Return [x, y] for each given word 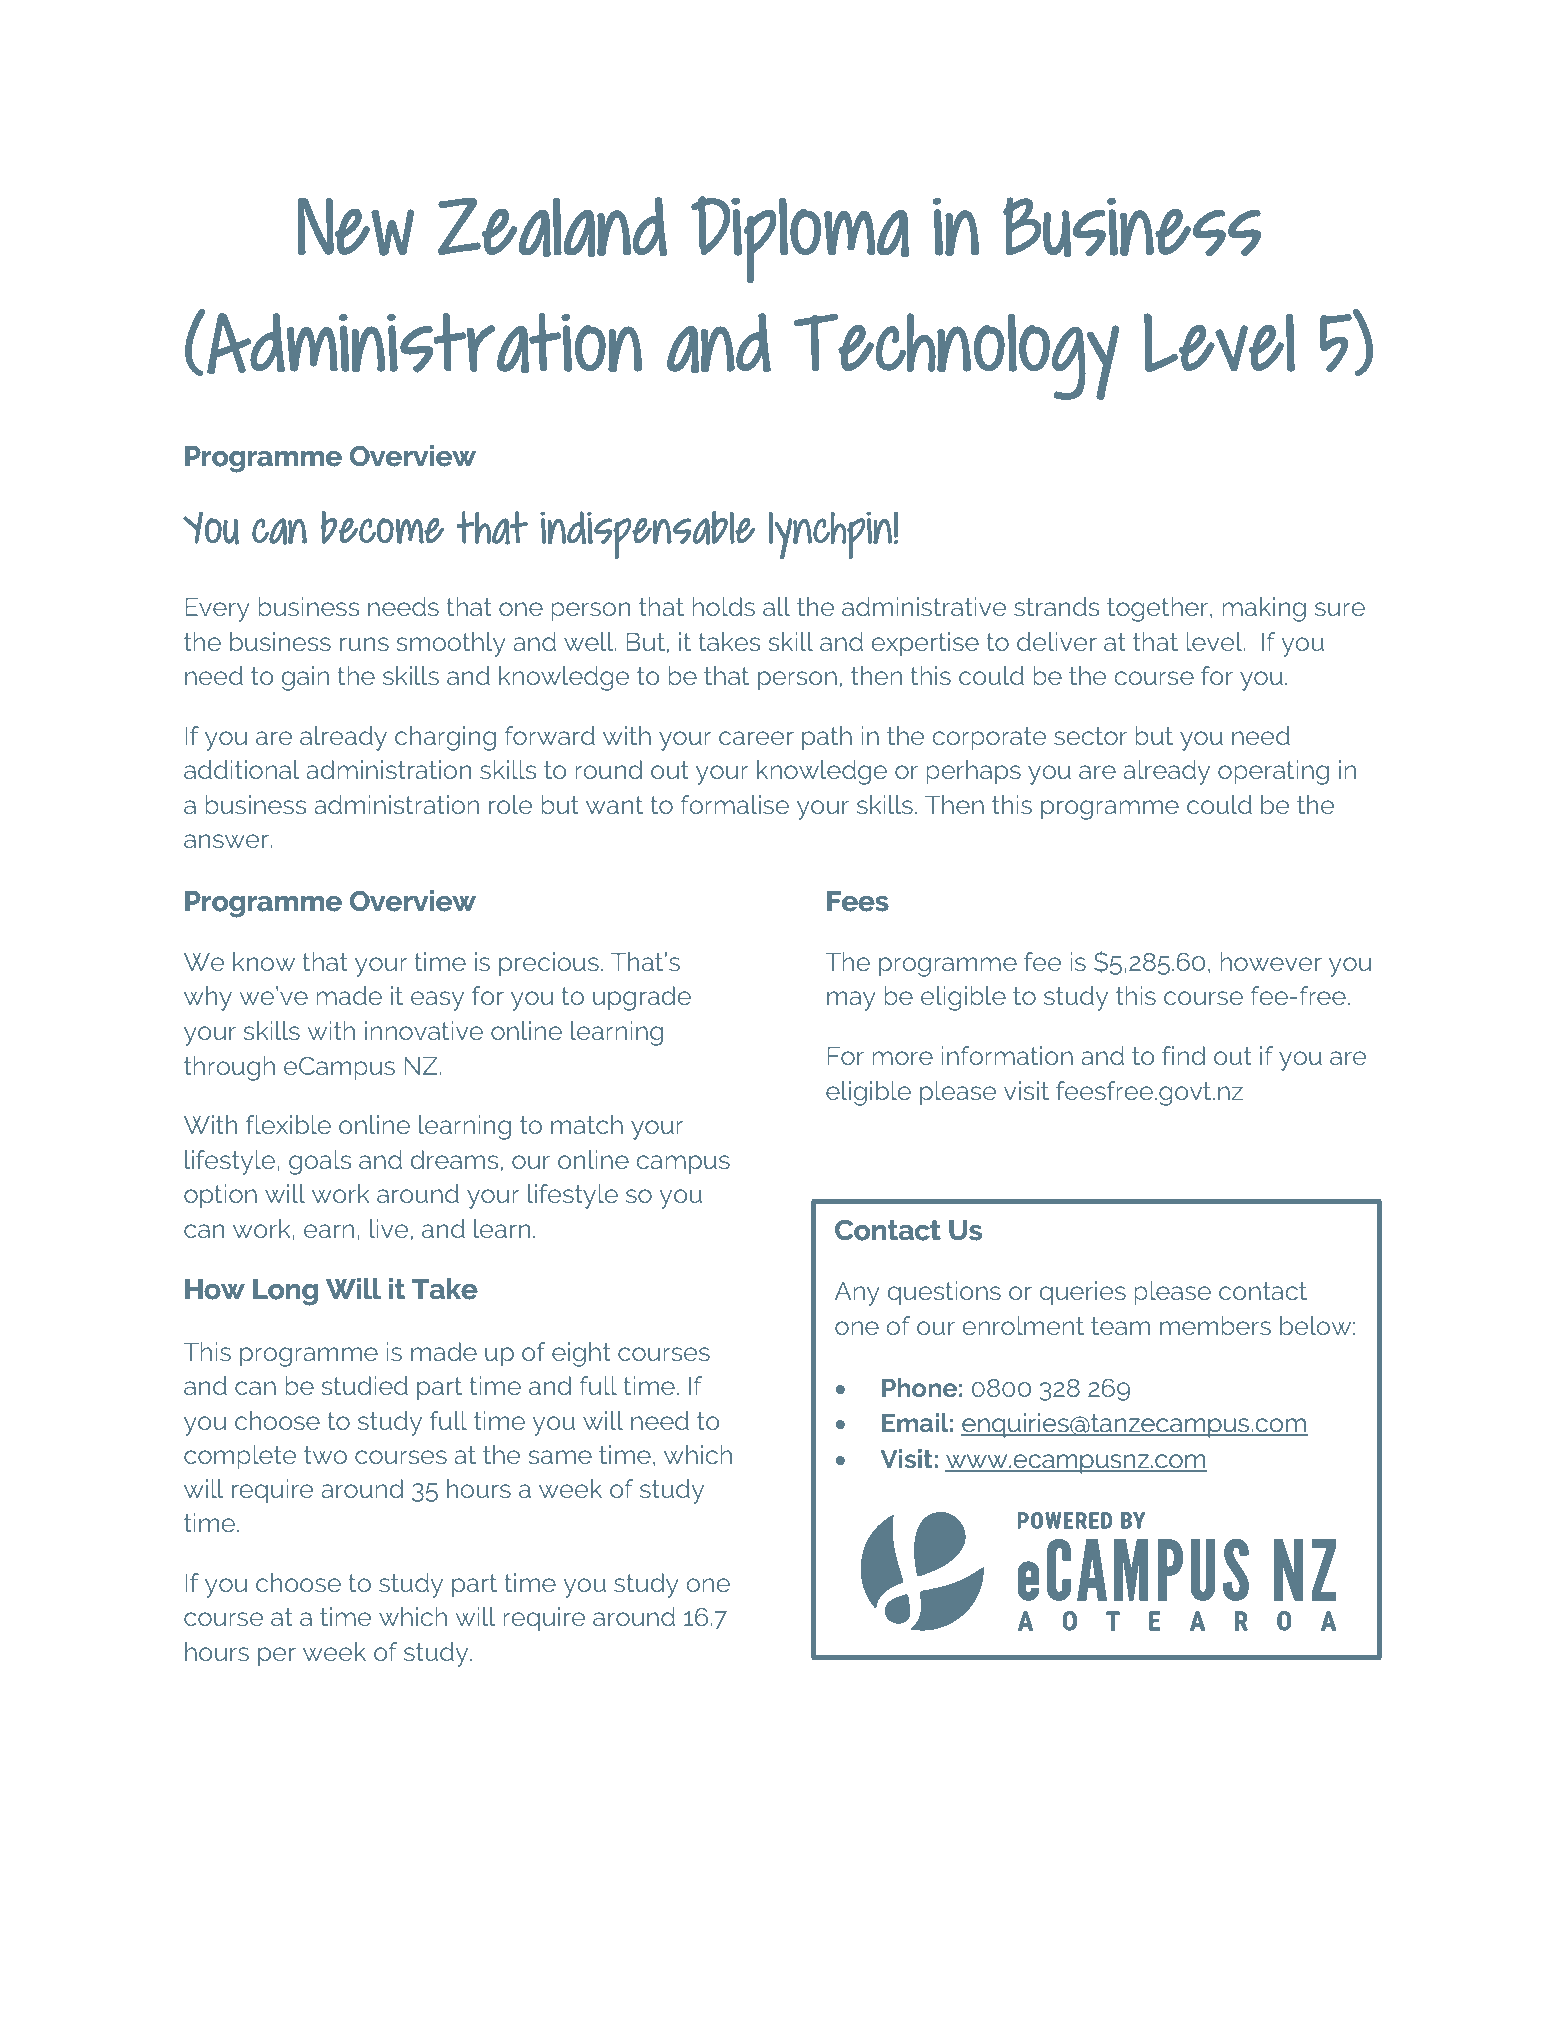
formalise [735, 804]
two [325, 1455]
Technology [956, 356]
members [1215, 1325]
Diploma [800, 239]
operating [1273, 772]
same [560, 1457]
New [355, 227]
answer [227, 841]
